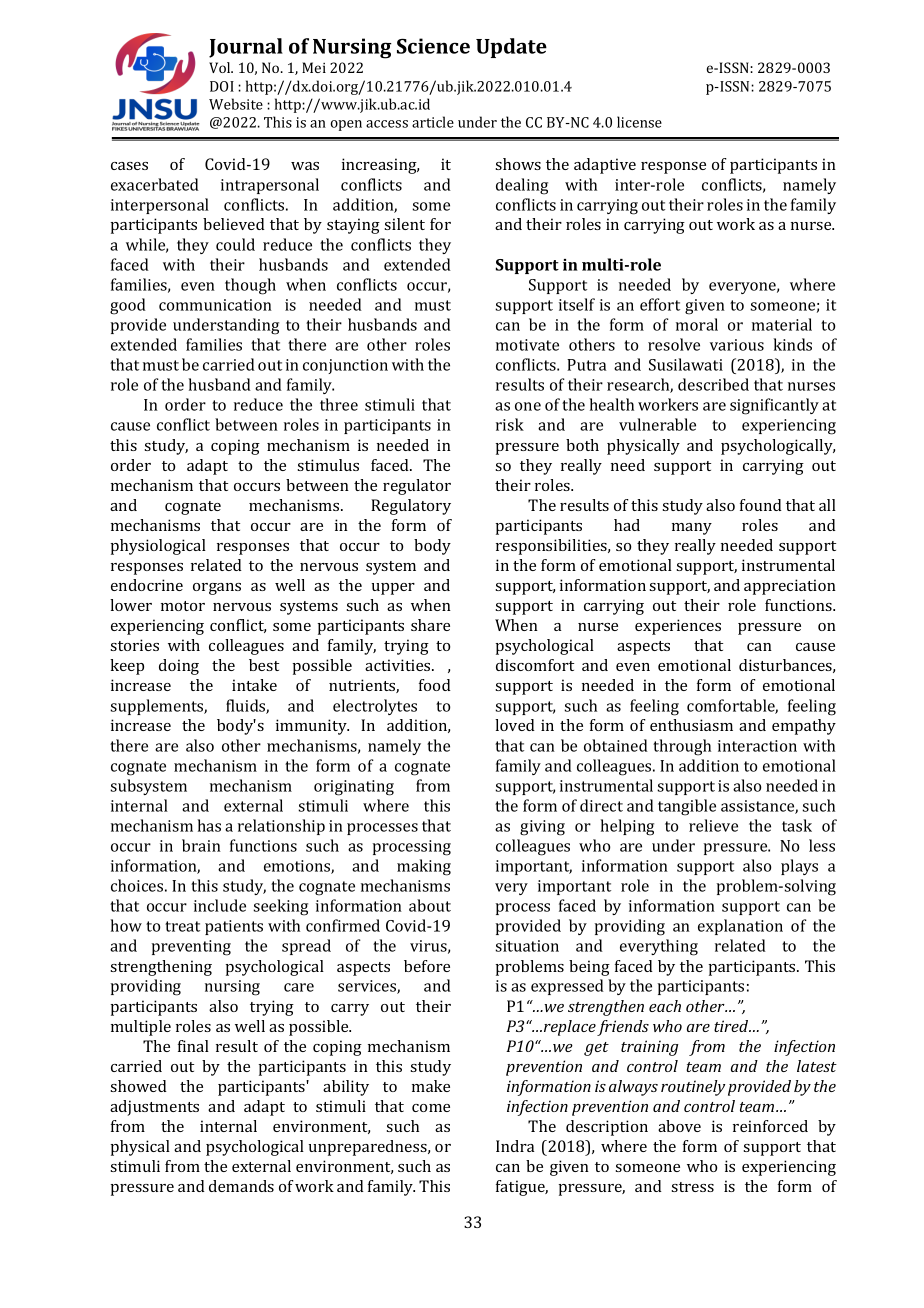 This page has width=924, height=1308. I want to click on share, so click(430, 625).
